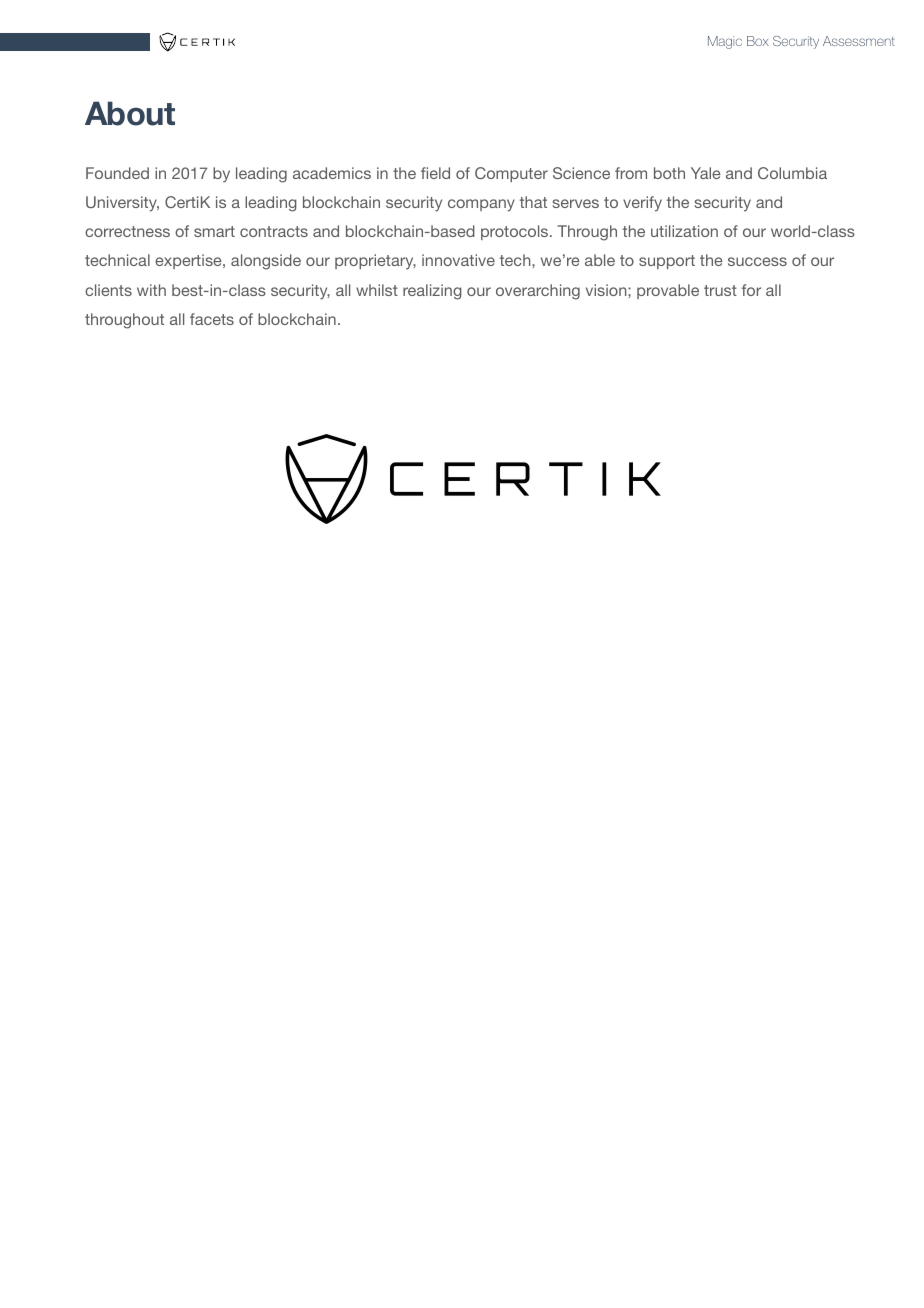 The height and width of the screenshot is (1308, 924). I want to click on realizing, so click(432, 292).
